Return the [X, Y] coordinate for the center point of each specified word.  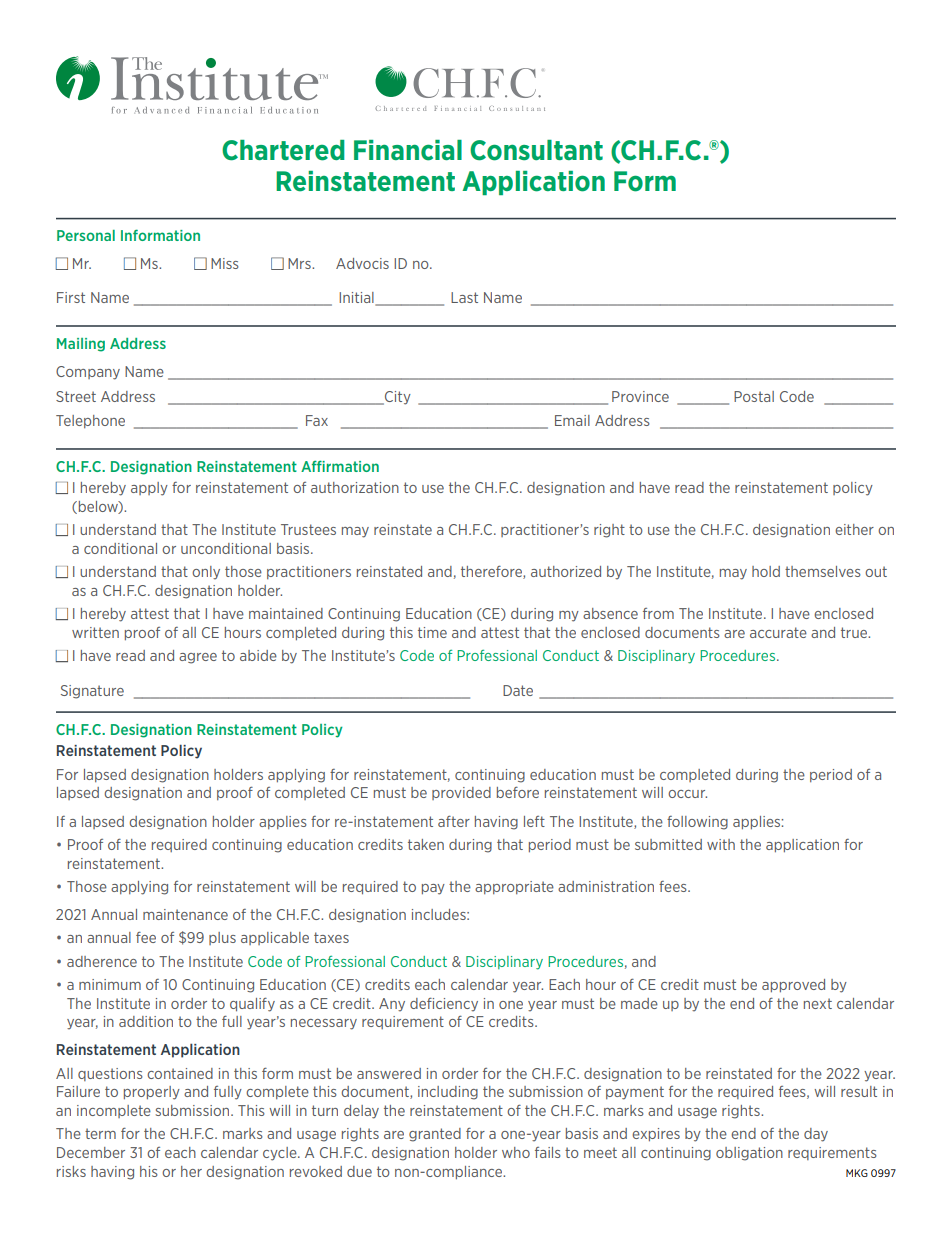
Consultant [536, 150]
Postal [754, 396]
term [100, 1133]
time [432, 632]
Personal [86, 235]
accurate [778, 632]
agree [198, 658]
